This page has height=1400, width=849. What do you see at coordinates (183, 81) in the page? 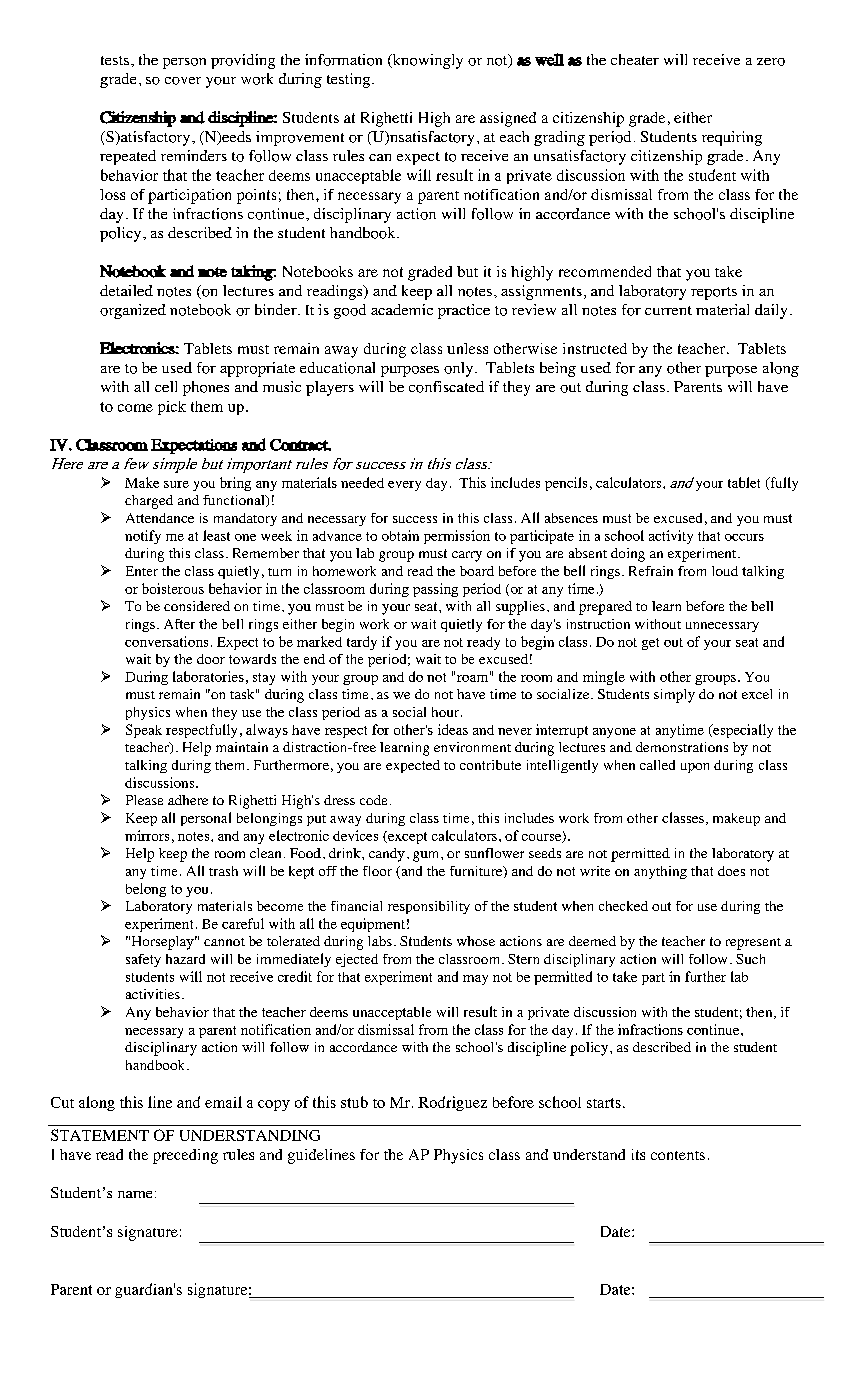
I see `cover` at bounding box center [183, 81].
